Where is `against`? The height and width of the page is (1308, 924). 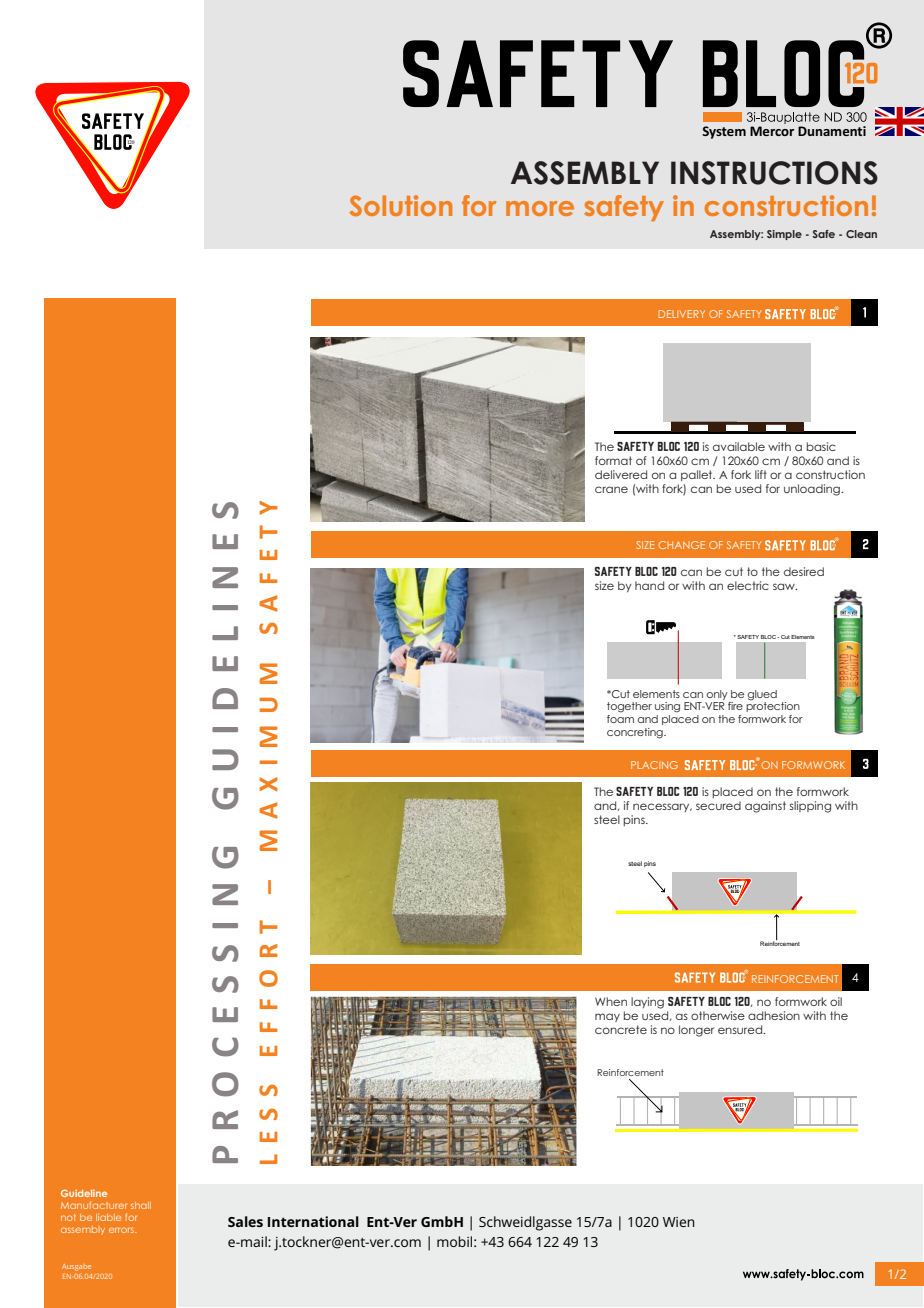 against is located at coordinates (765, 807).
